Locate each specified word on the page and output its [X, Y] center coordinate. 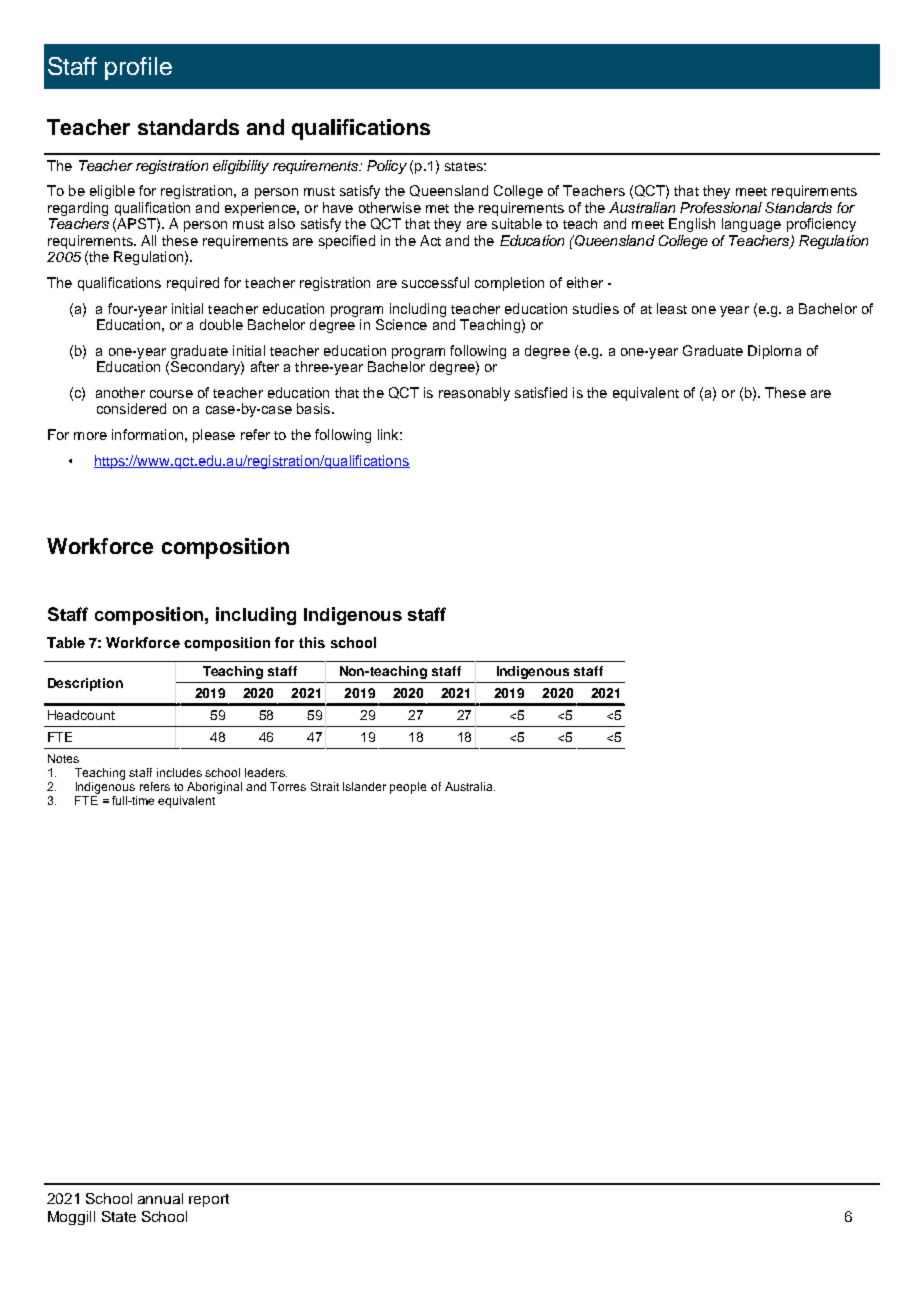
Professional [721, 207]
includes [179, 772]
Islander [364, 786]
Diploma [774, 352]
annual [160, 1198]
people [408, 788]
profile [138, 68]
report [209, 1200]
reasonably [474, 394]
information [147, 434]
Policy [387, 167]
